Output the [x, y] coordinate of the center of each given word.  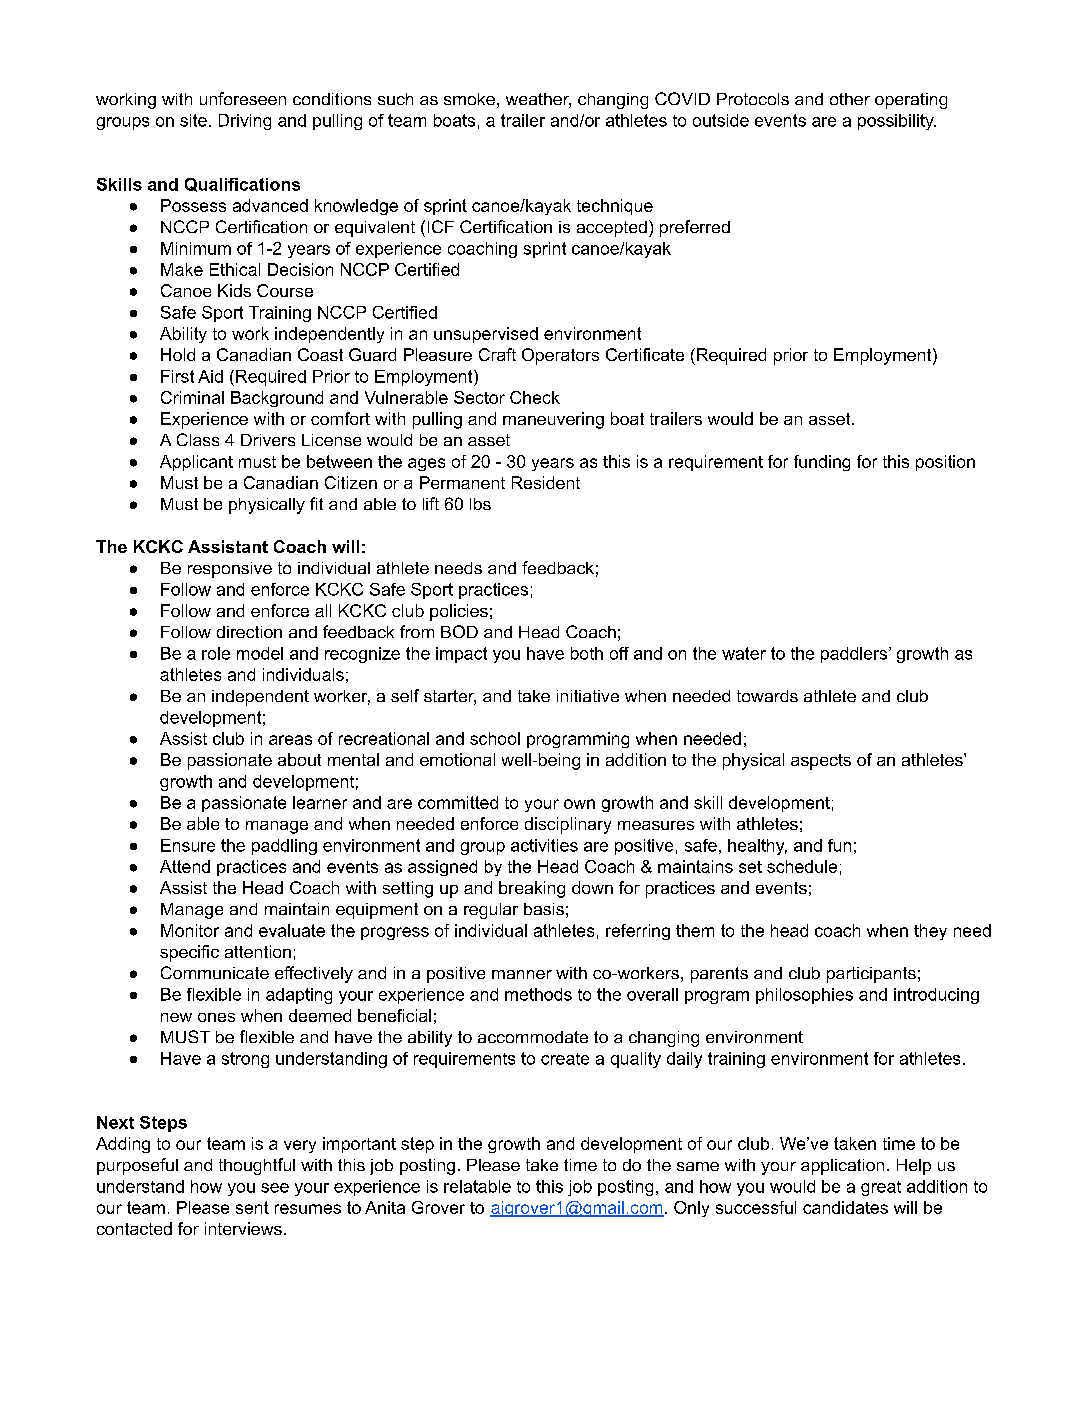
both [587, 653]
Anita [385, 1207]
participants [871, 975]
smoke [469, 99]
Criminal [192, 397]
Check [535, 397]
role [216, 653]
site [193, 120]
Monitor [190, 930]
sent [252, 1207]
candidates [845, 1207]
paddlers [855, 655]
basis [544, 909]
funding [822, 463]
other [850, 99]
